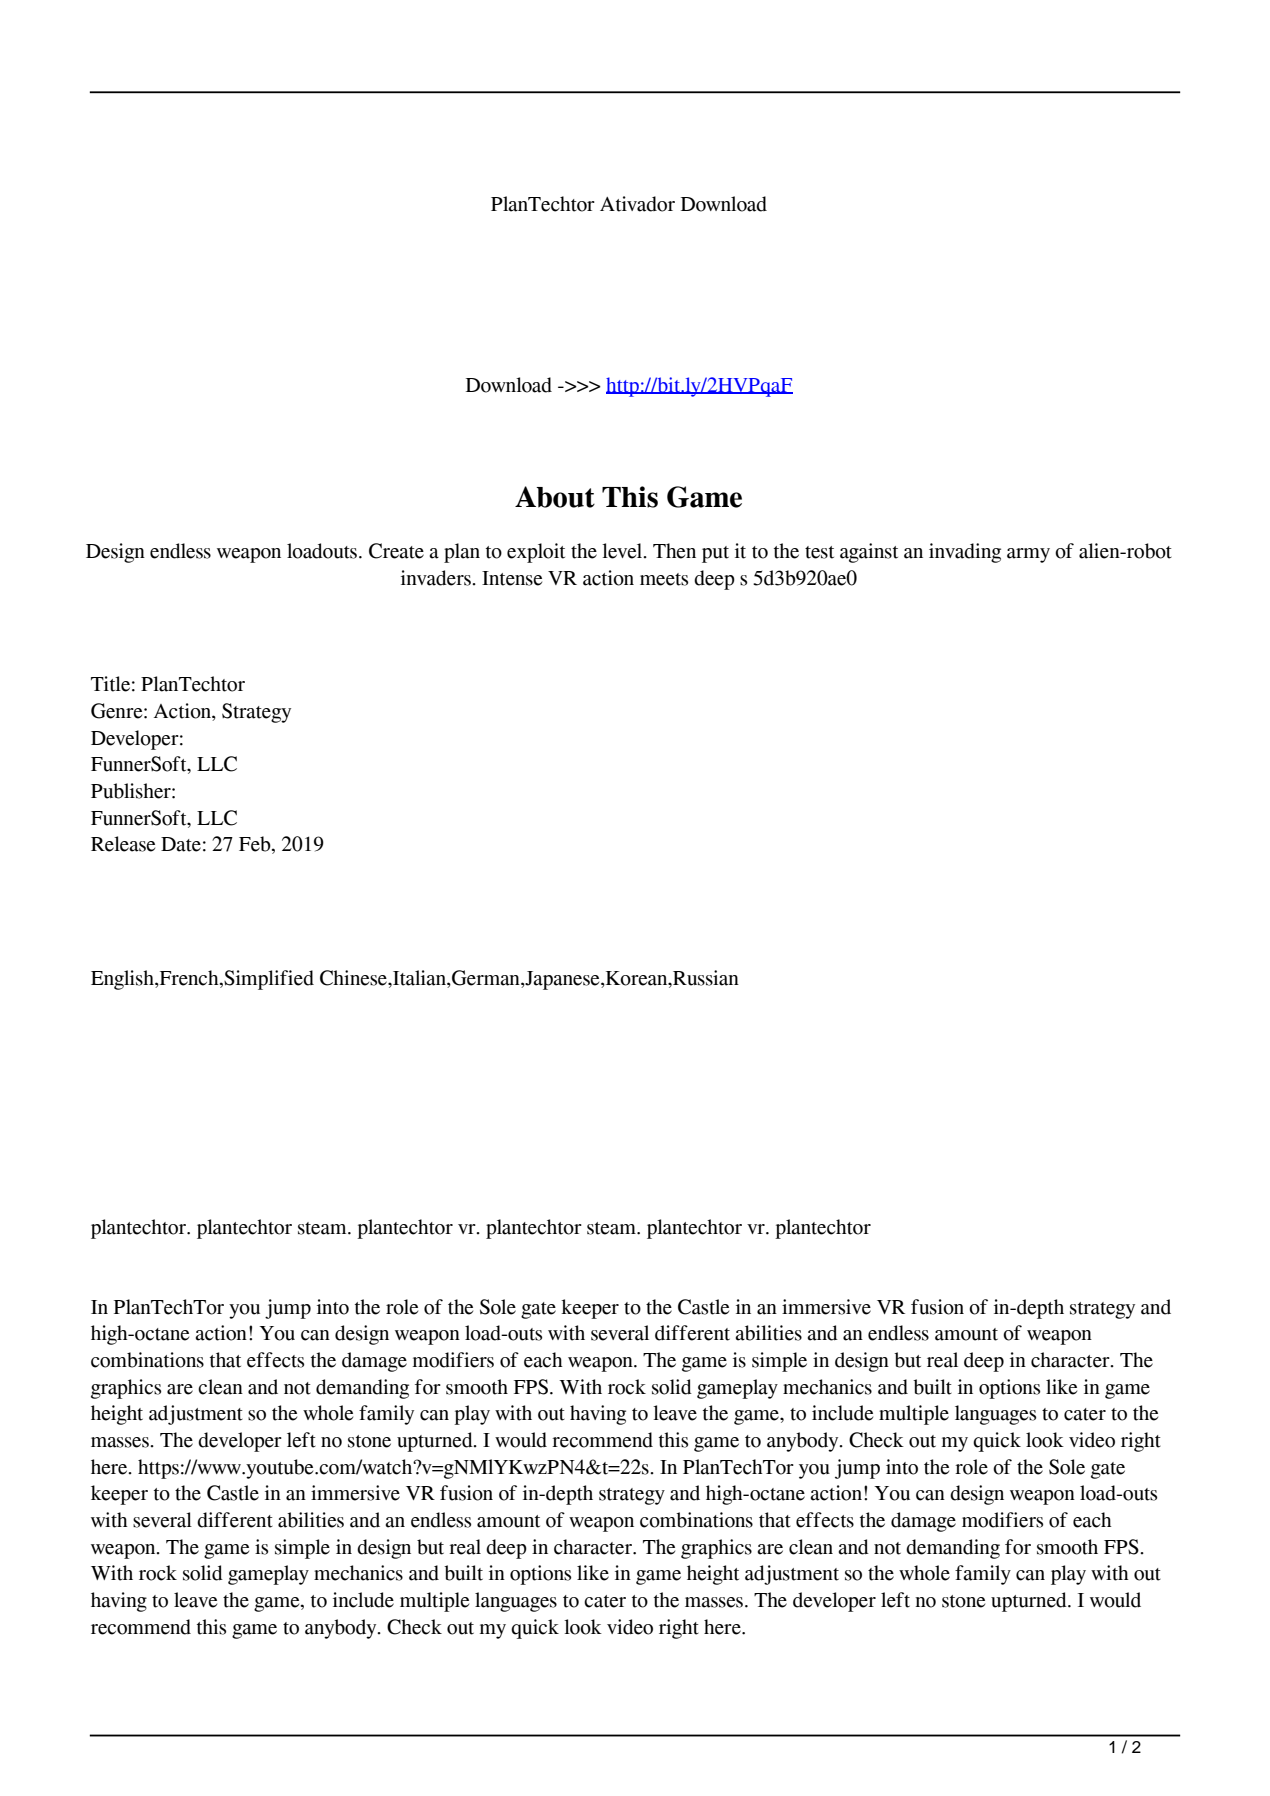 The width and height of the image is (1270, 1796). Describe the element at coordinates (256, 845) in the image. I see `Feb` at that location.
